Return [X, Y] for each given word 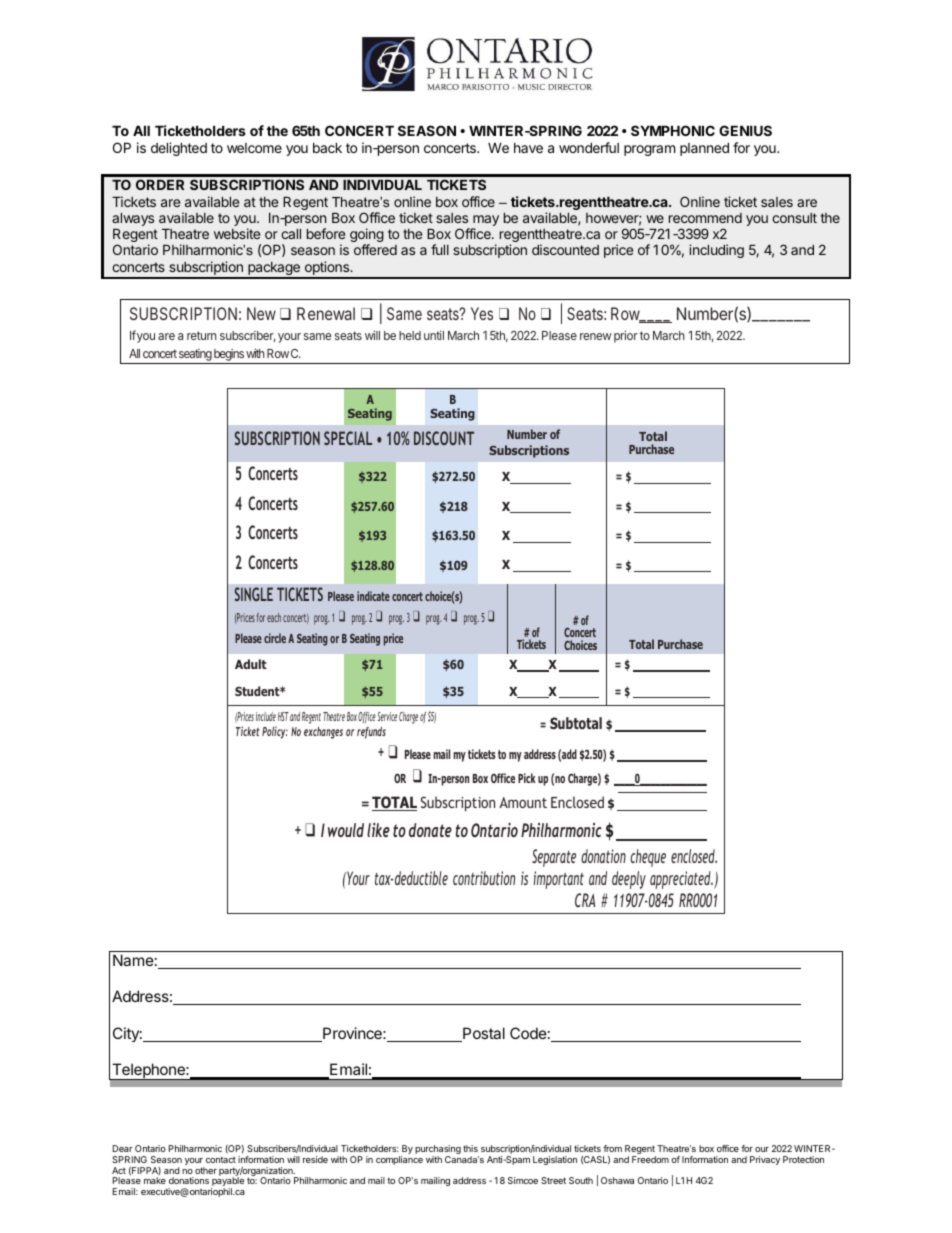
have [528, 148]
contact [221, 1159]
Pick [527, 778]
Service [387, 716]
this [470, 1148]
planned [704, 149]
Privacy [765, 1160]
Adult [251, 664]
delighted [179, 149]
